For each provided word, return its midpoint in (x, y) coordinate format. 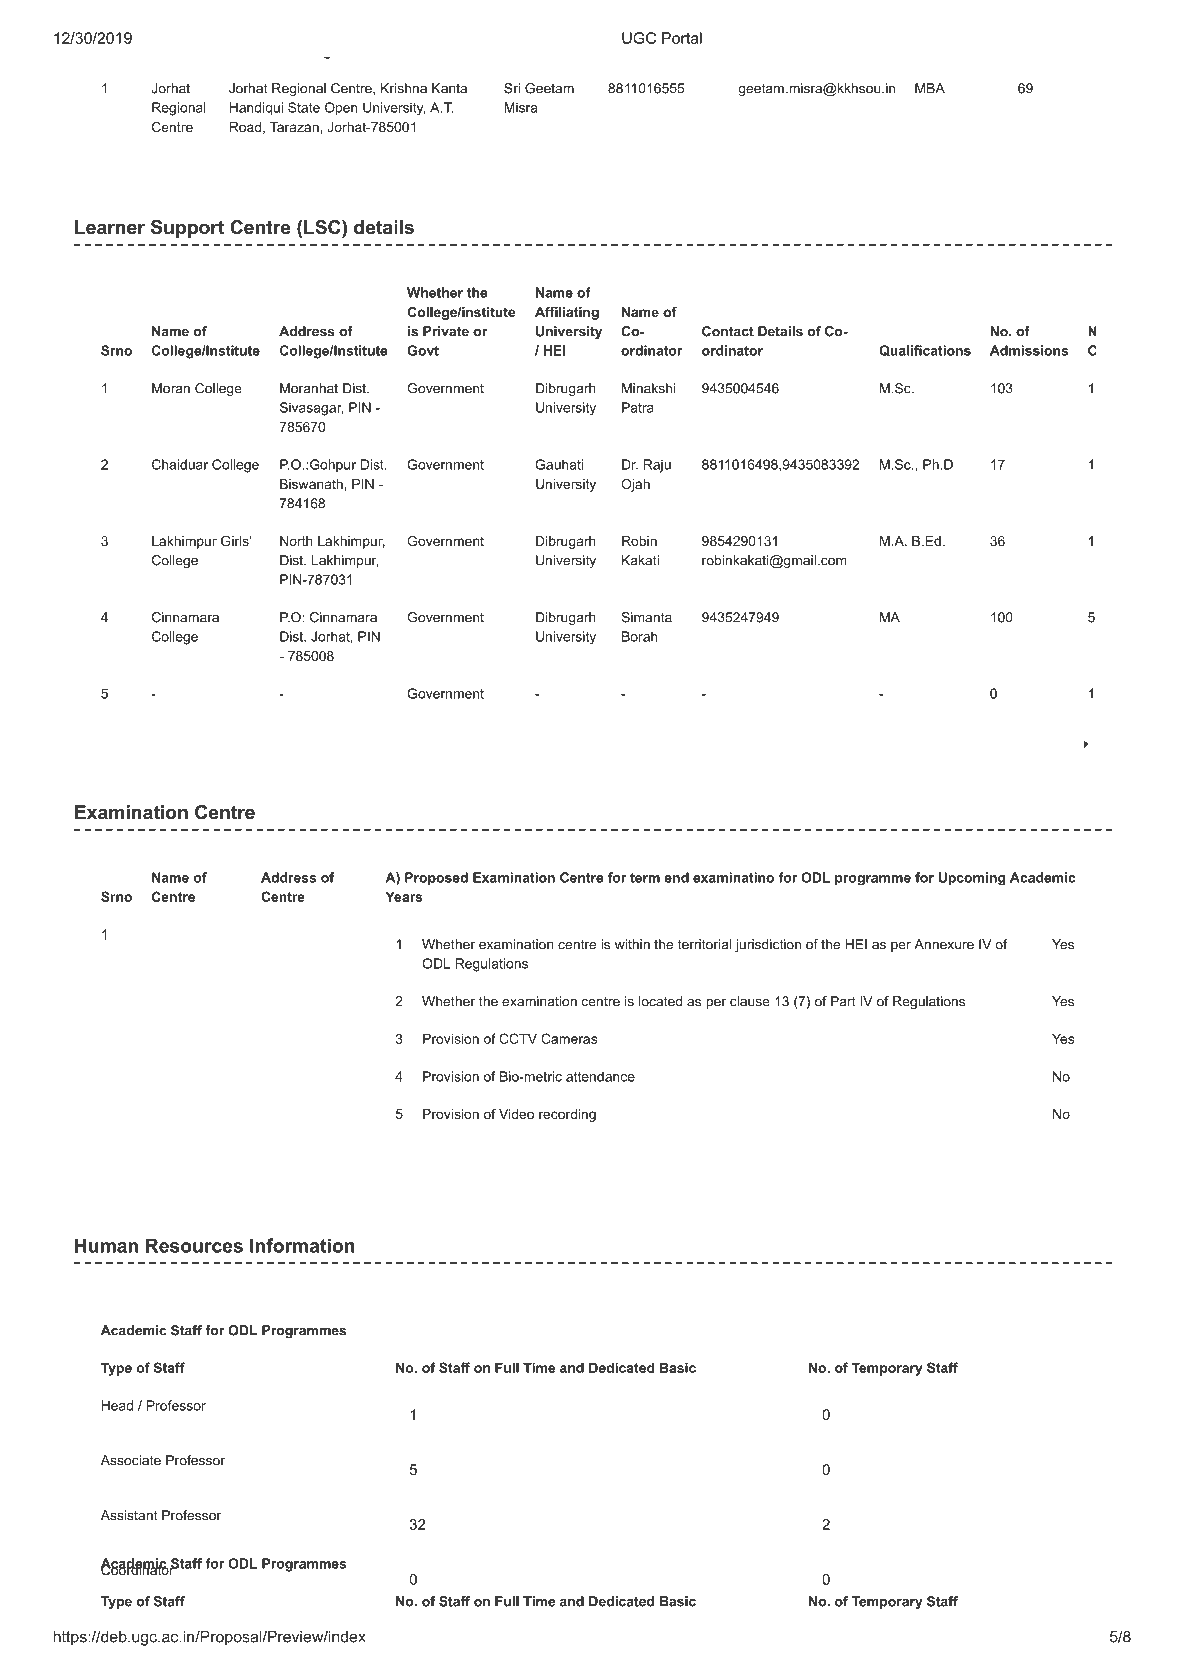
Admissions (1029, 350)
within (632, 944)
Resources (194, 1245)
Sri (512, 88)
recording (567, 1115)
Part (843, 1001)
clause (750, 1001)
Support (187, 229)
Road (245, 127)
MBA (930, 88)
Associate (131, 1460)
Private (446, 331)
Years (404, 896)
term (645, 878)
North (296, 541)
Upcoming (971, 878)
